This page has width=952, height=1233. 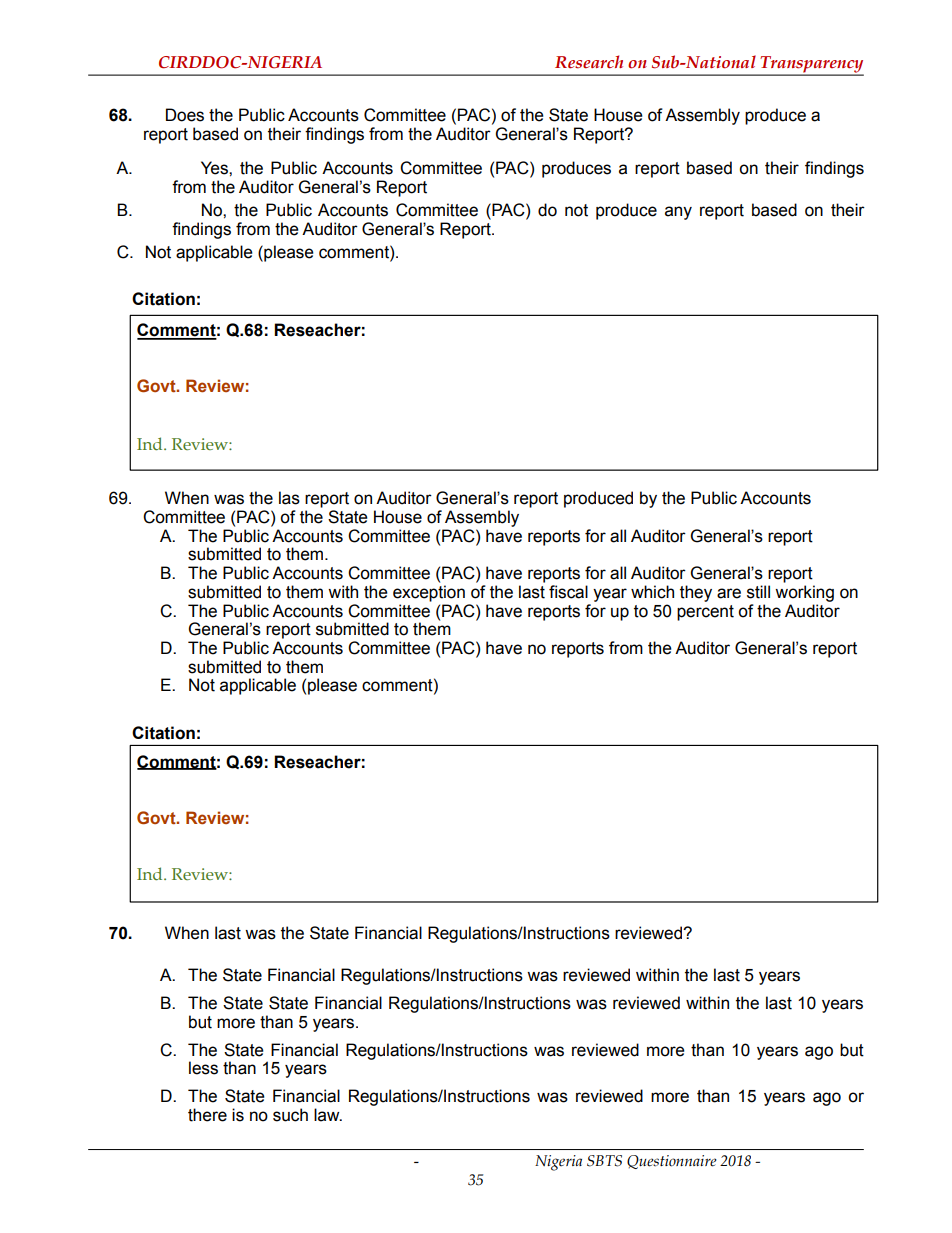 What do you see at coordinates (290, 1115) in the page?
I see `such` at bounding box center [290, 1115].
